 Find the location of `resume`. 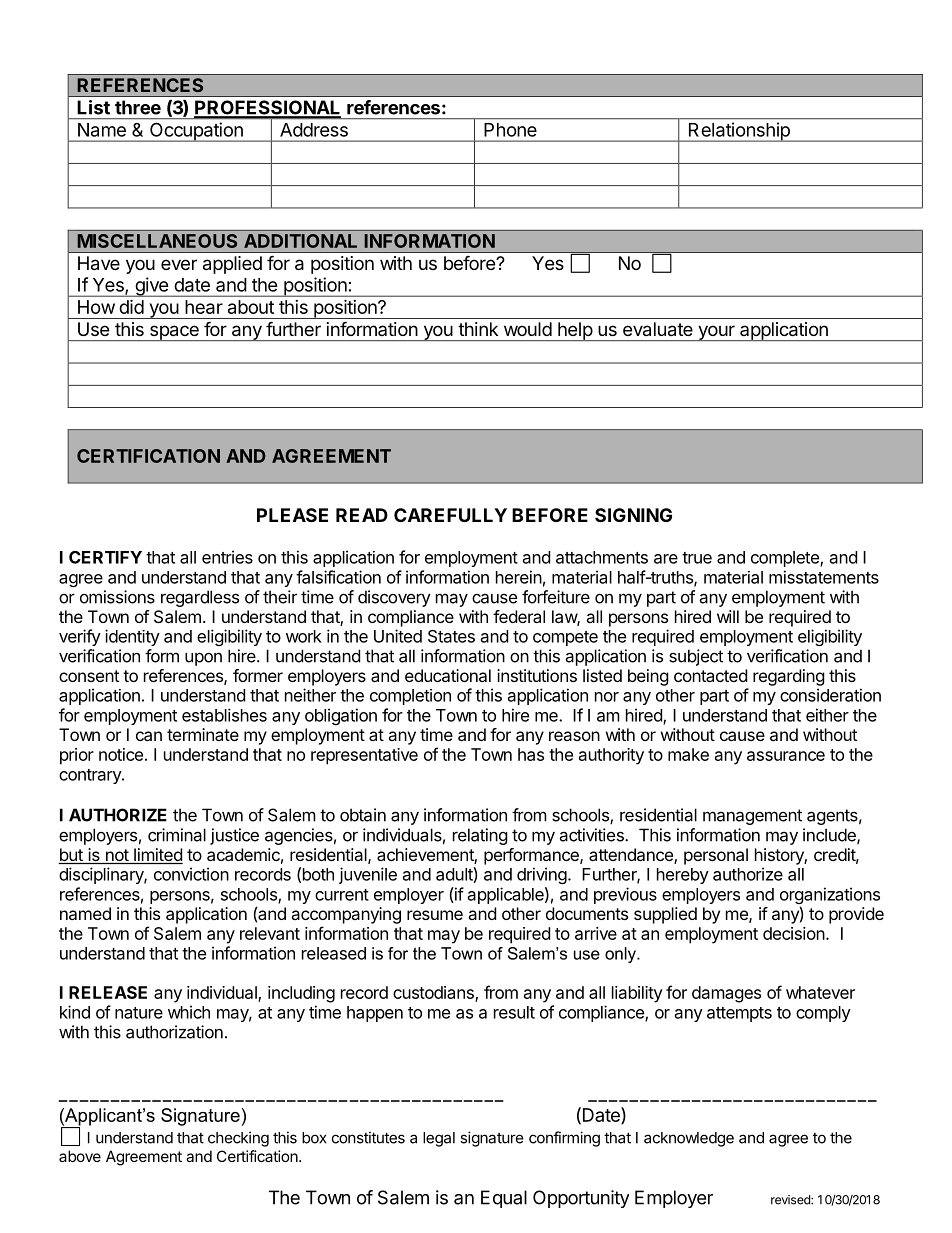

resume is located at coordinates (435, 915).
